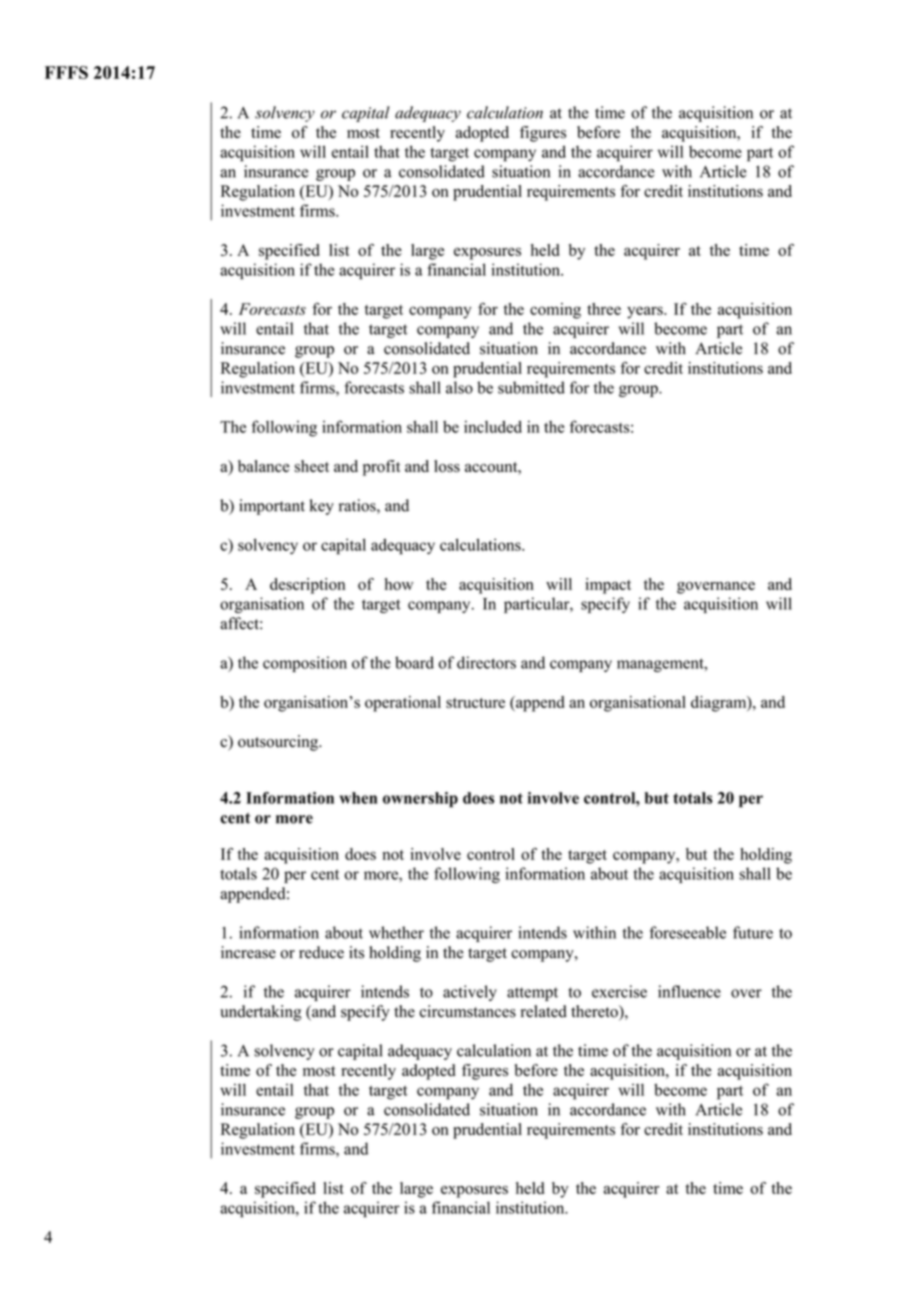 This document has height=1308, width=924. What do you see at coordinates (486, 662) in the document?
I see `directors` at bounding box center [486, 662].
